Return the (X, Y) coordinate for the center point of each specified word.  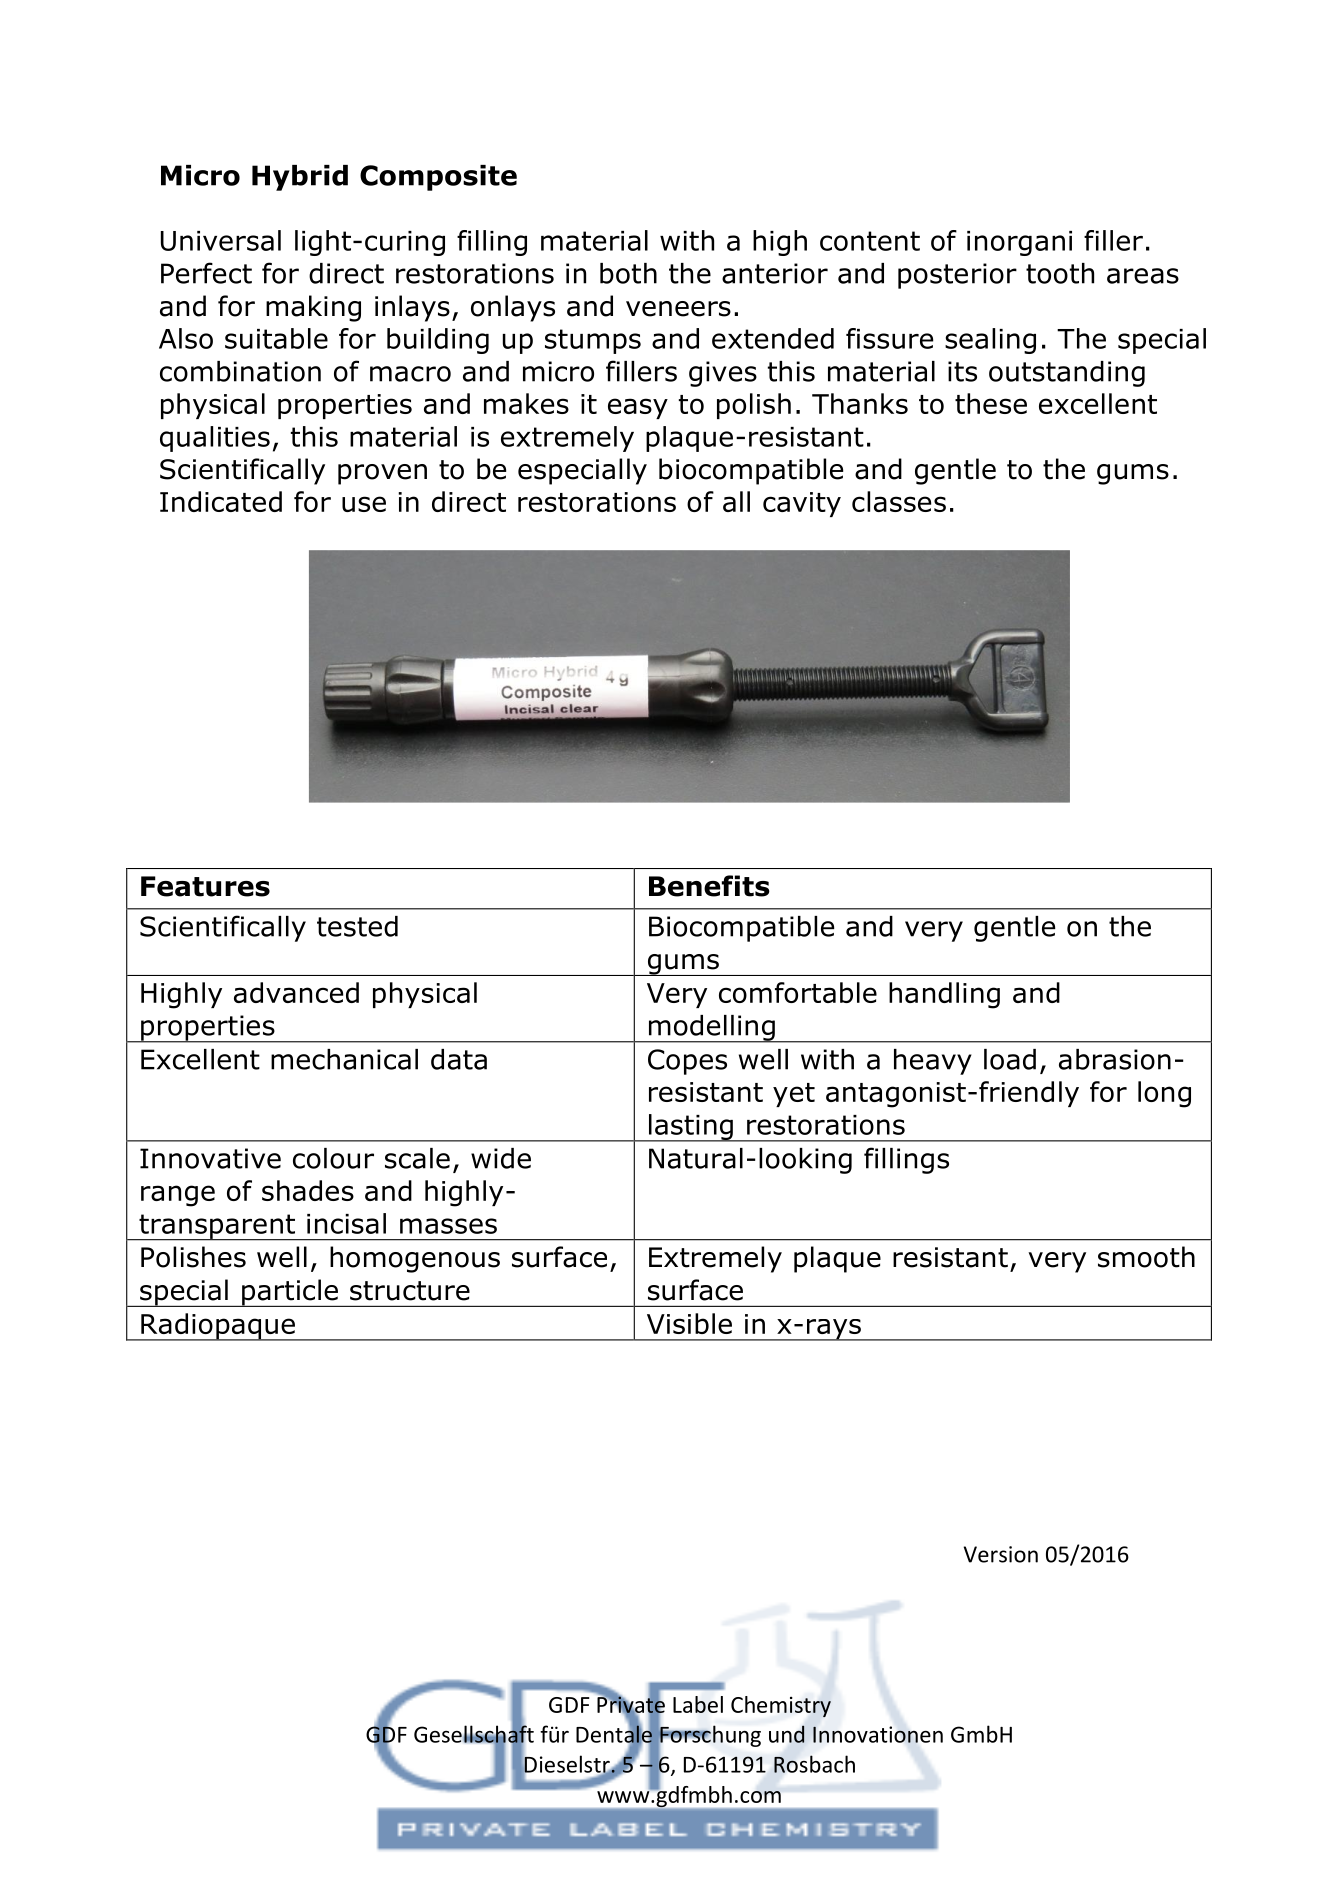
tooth (1060, 273)
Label (698, 1704)
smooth (1146, 1257)
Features (205, 886)
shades (308, 1190)
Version (1001, 1554)
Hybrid (300, 178)
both (628, 273)
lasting (690, 1128)
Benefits (709, 886)
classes (899, 501)
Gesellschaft (474, 1734)
